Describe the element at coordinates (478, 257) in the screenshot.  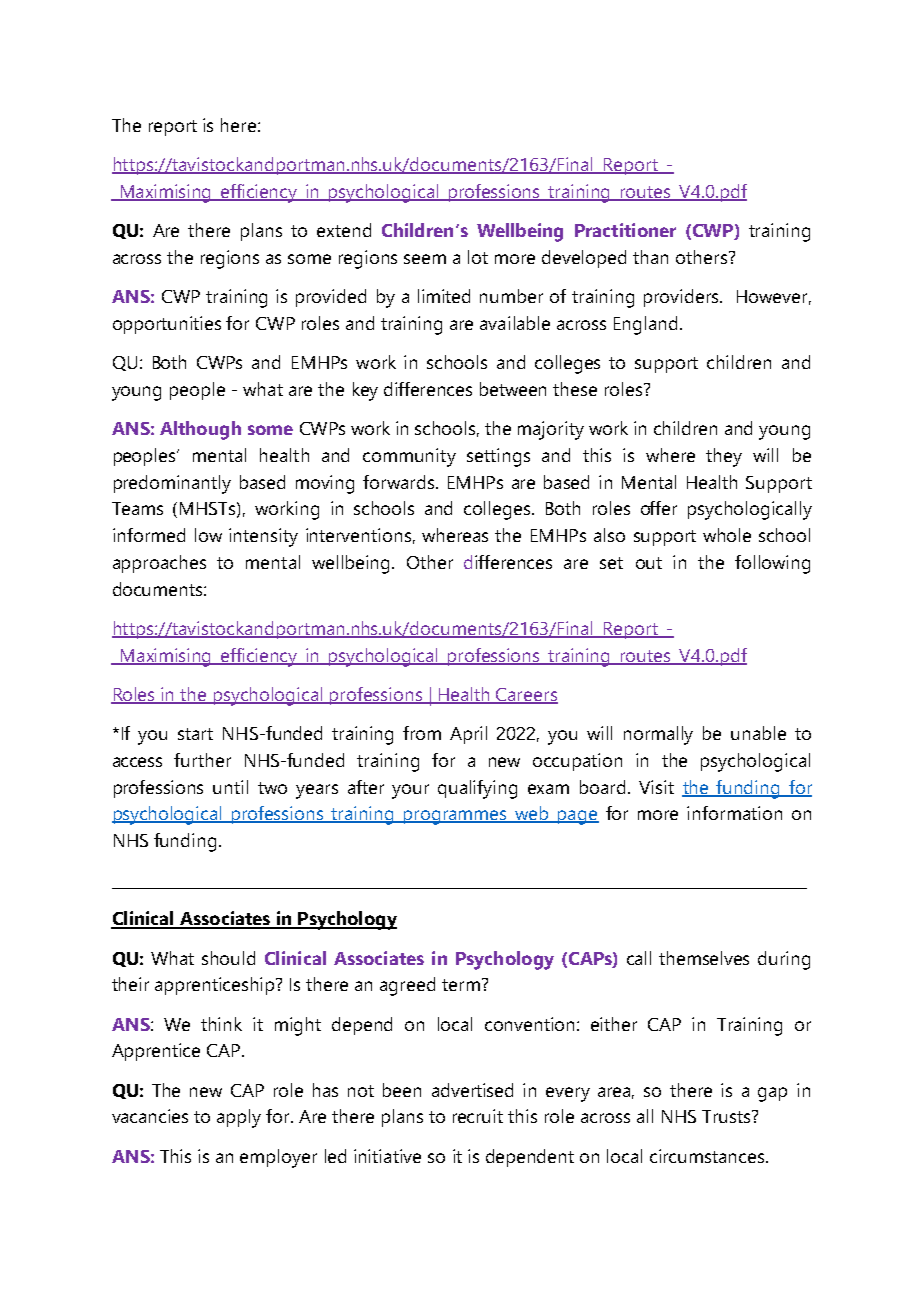
I see `lot` at that location.
